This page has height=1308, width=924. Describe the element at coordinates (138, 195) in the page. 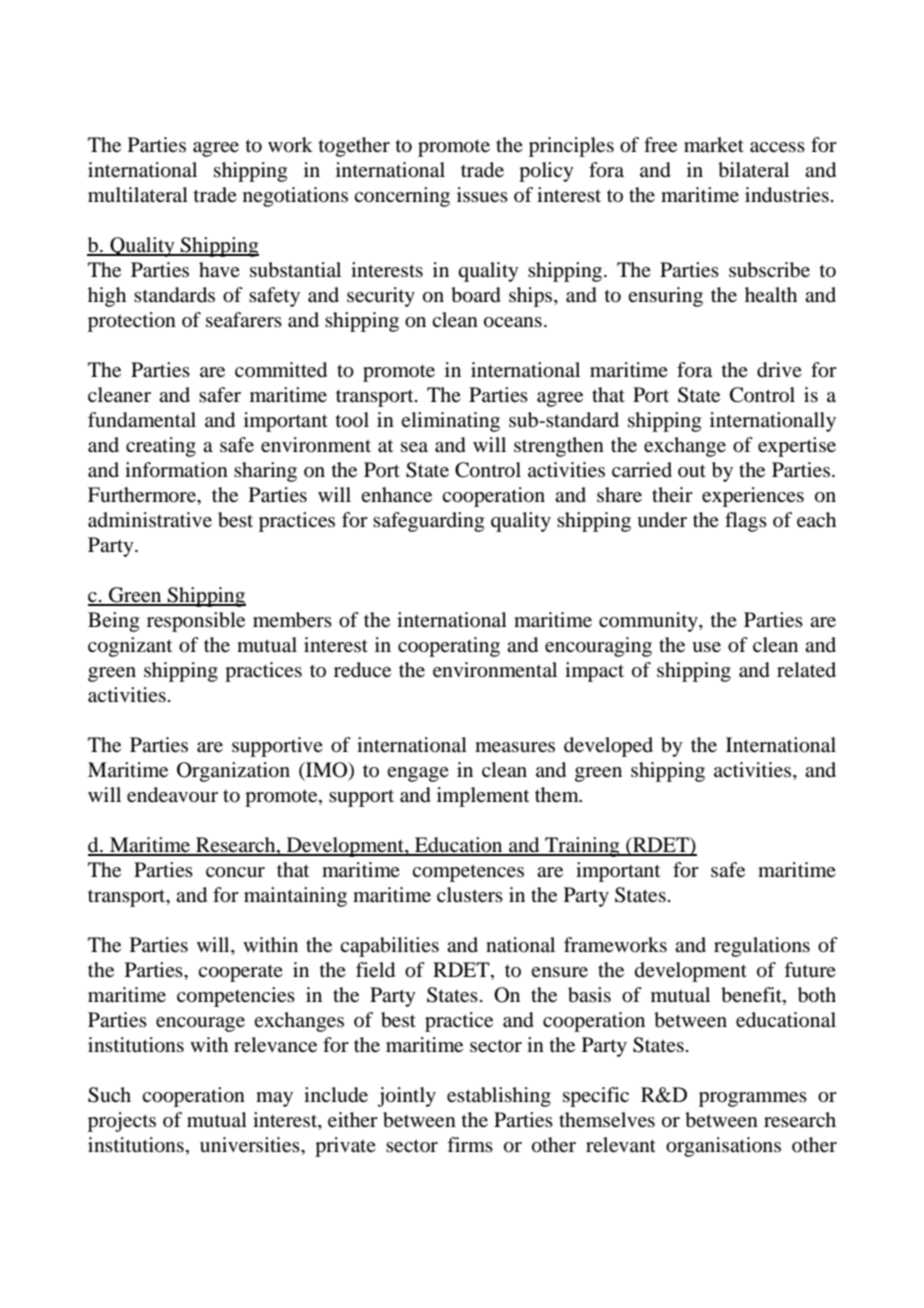

I see `multilateral` at that location.
